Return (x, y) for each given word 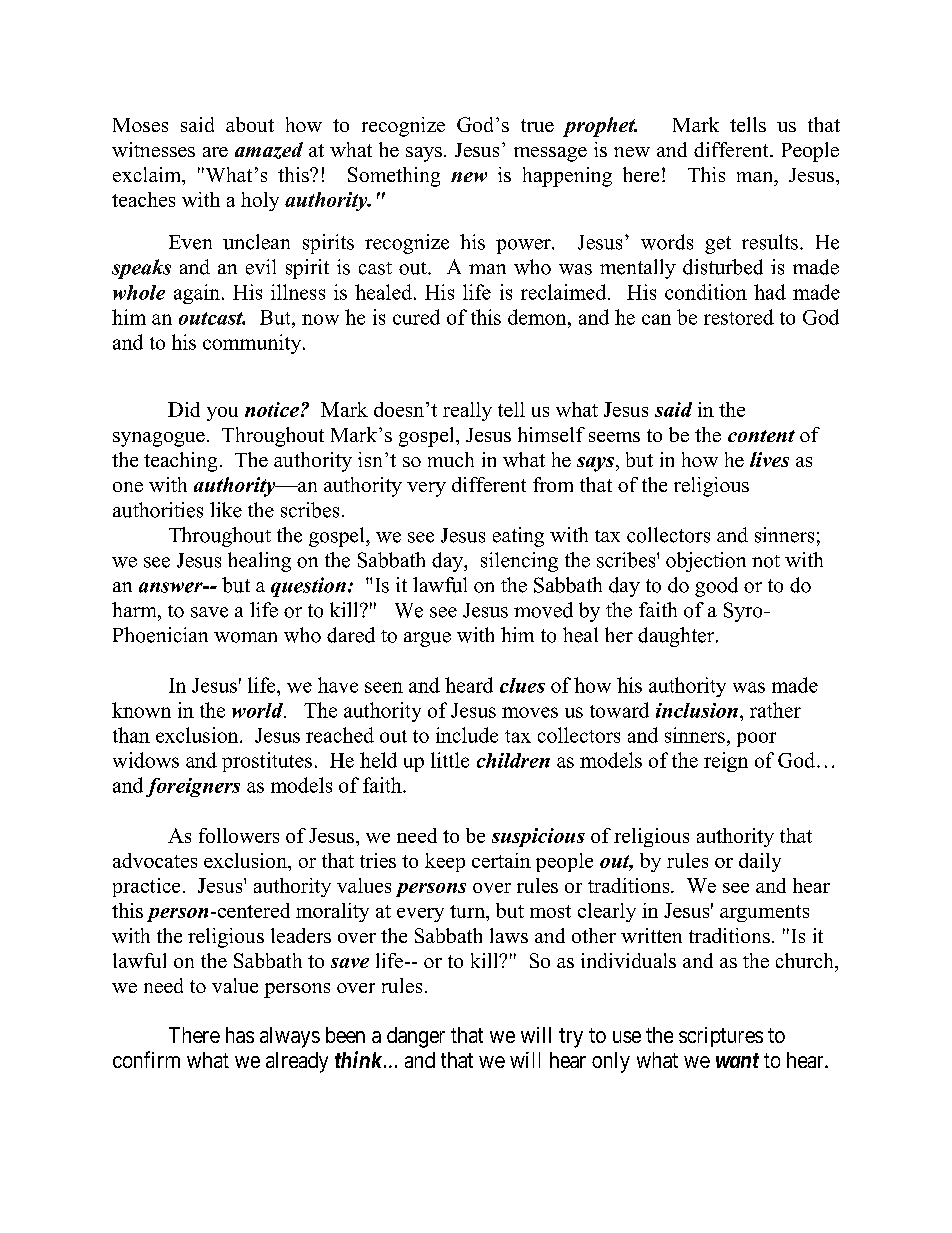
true (537, 125)
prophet (600, 127)
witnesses (153, 149)
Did (184, 409)
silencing (519, 562)
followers (239, 835)
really (467, 411)
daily (760, 862)
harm (135, 610)
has (240, 1035)
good (716, 587)
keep (445, 862)
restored (739, 317)
